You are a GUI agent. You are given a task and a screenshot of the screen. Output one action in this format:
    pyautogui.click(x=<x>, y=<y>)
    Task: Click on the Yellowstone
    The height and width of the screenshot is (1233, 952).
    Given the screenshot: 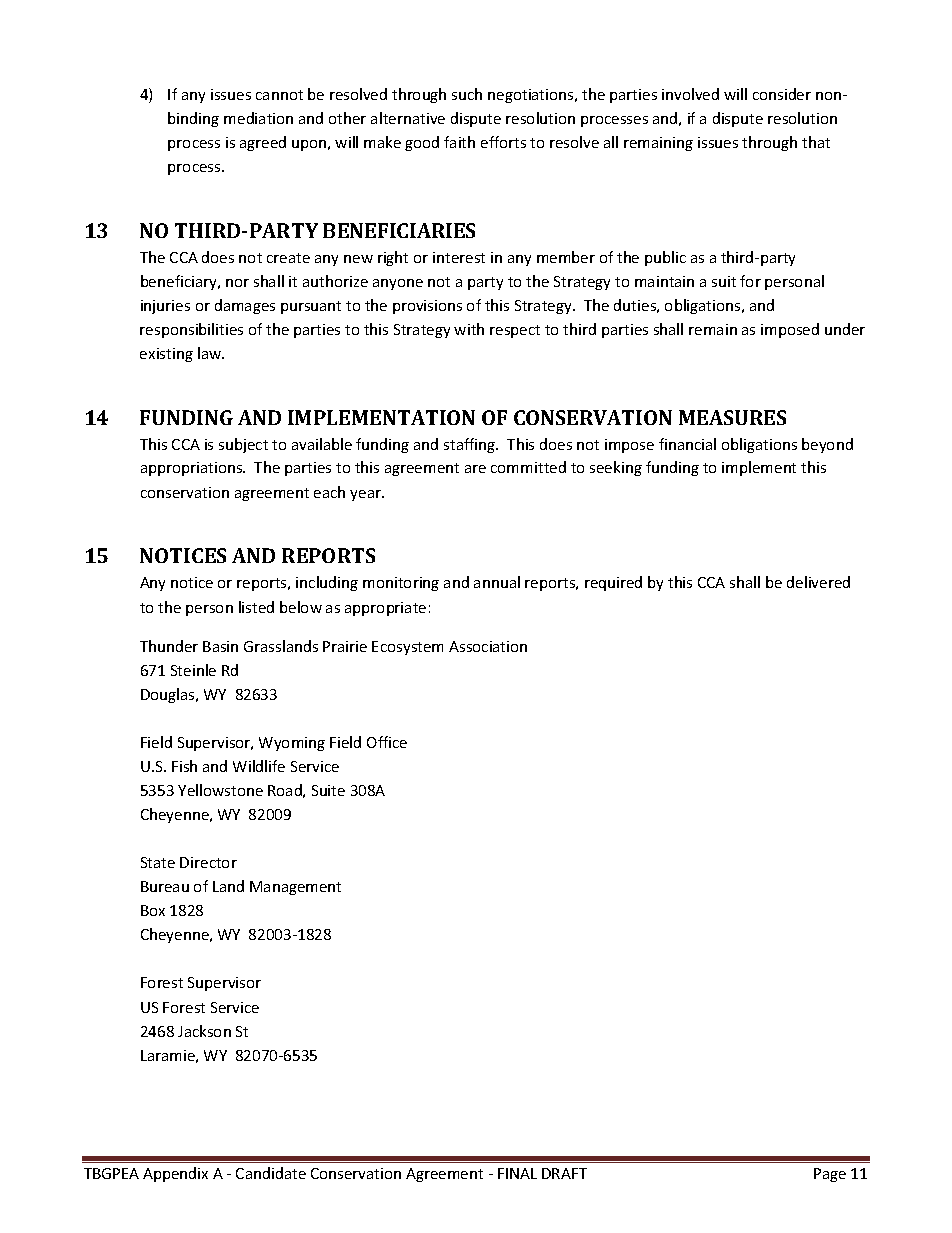 What is the action you would take?
    pyautogui.click(x=220, y=790)
